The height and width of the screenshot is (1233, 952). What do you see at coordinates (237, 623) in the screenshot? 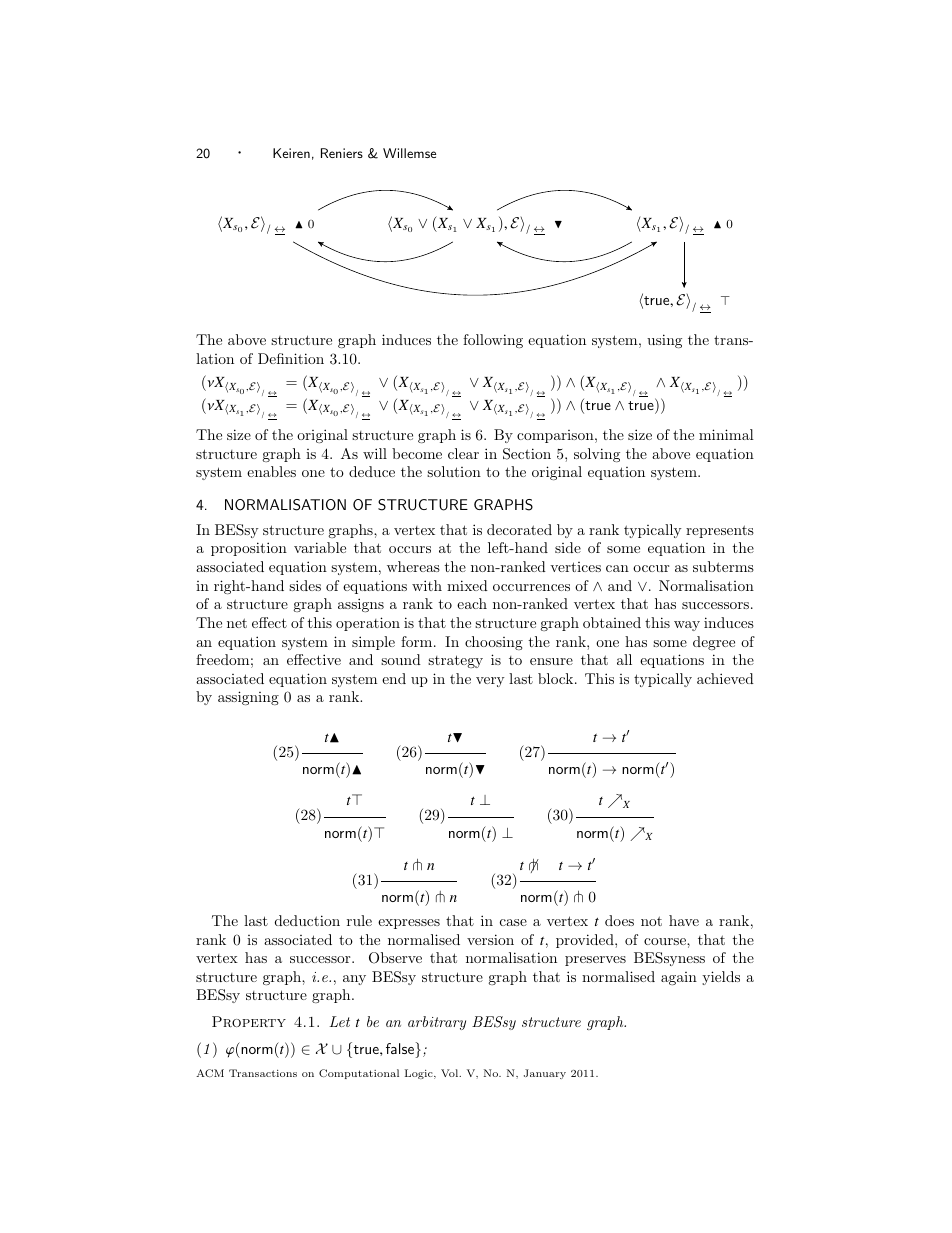
I see `net` at bounding box center [237, 623].
